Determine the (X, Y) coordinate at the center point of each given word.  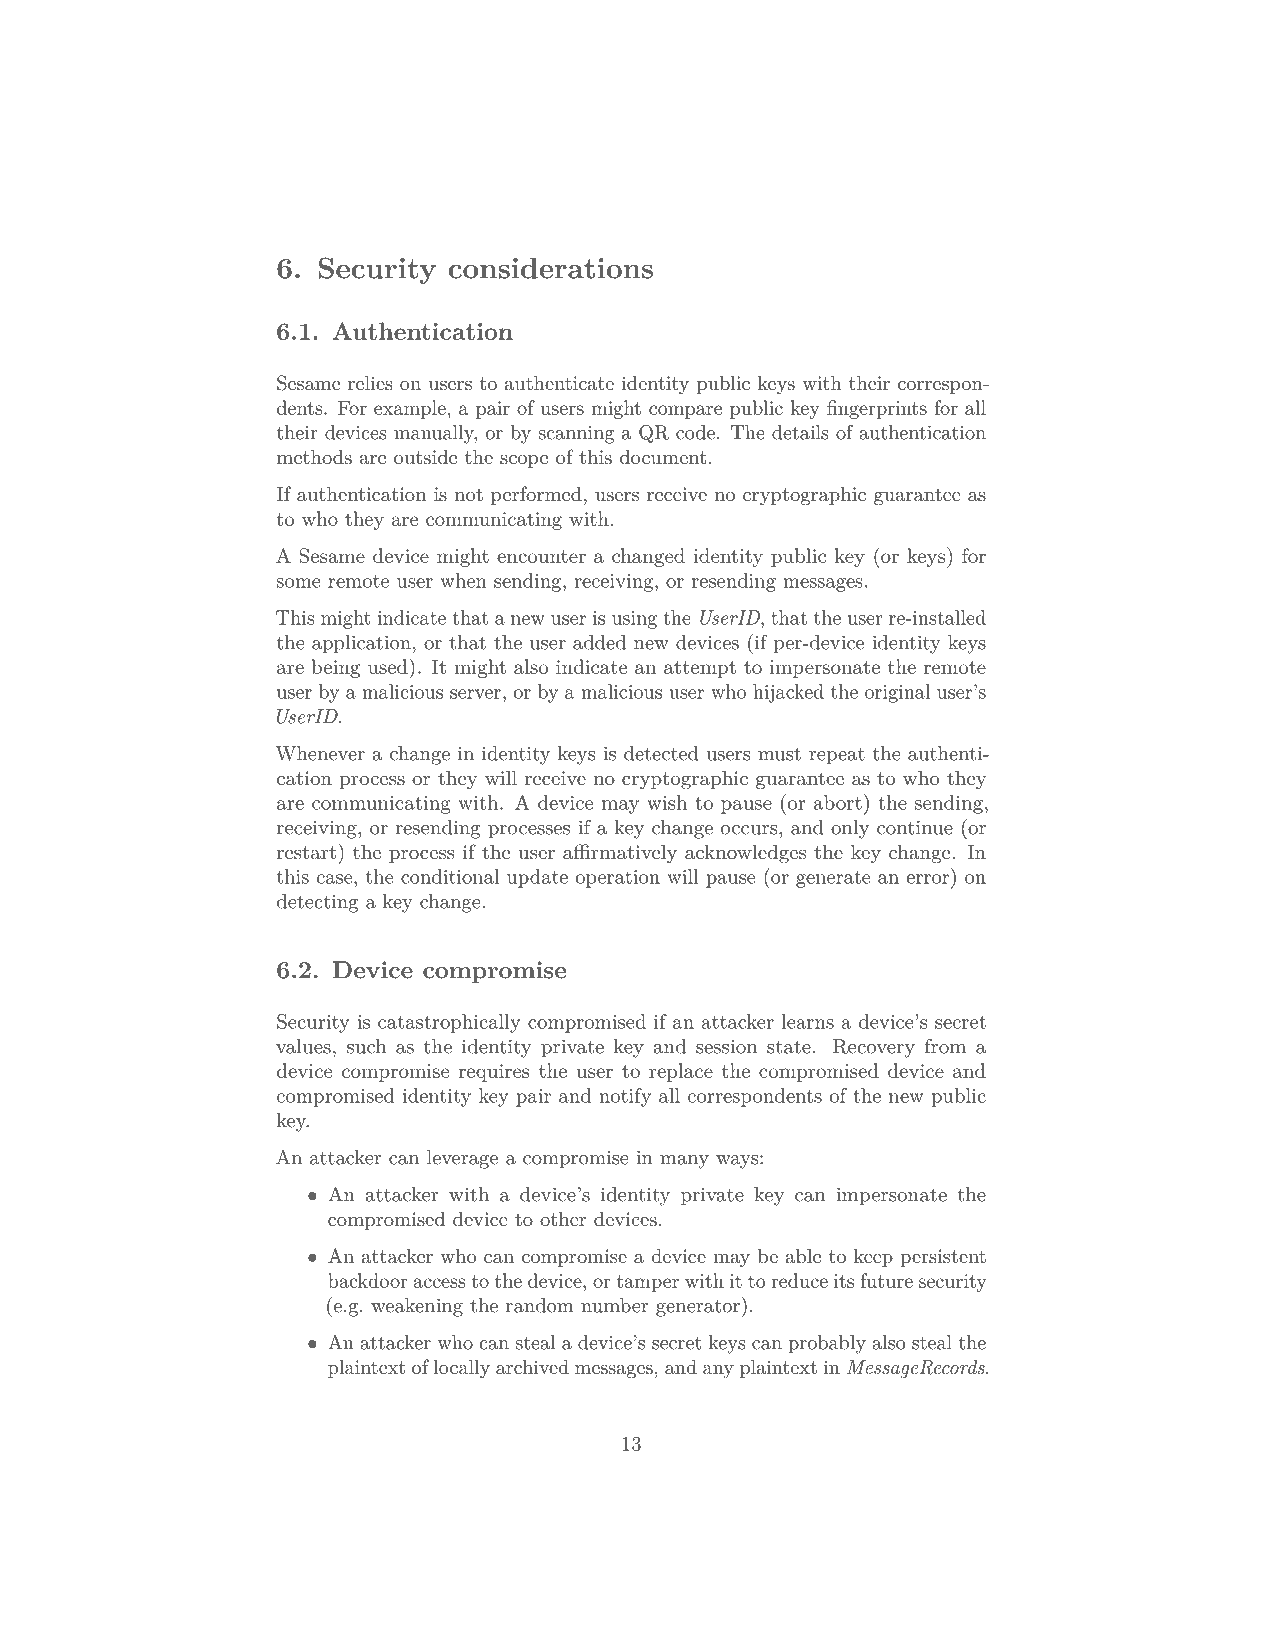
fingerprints (877, 409)
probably (827, 1344)
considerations (551, 268)
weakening (417, 1307)
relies (370, 382)
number (614, 1305)
